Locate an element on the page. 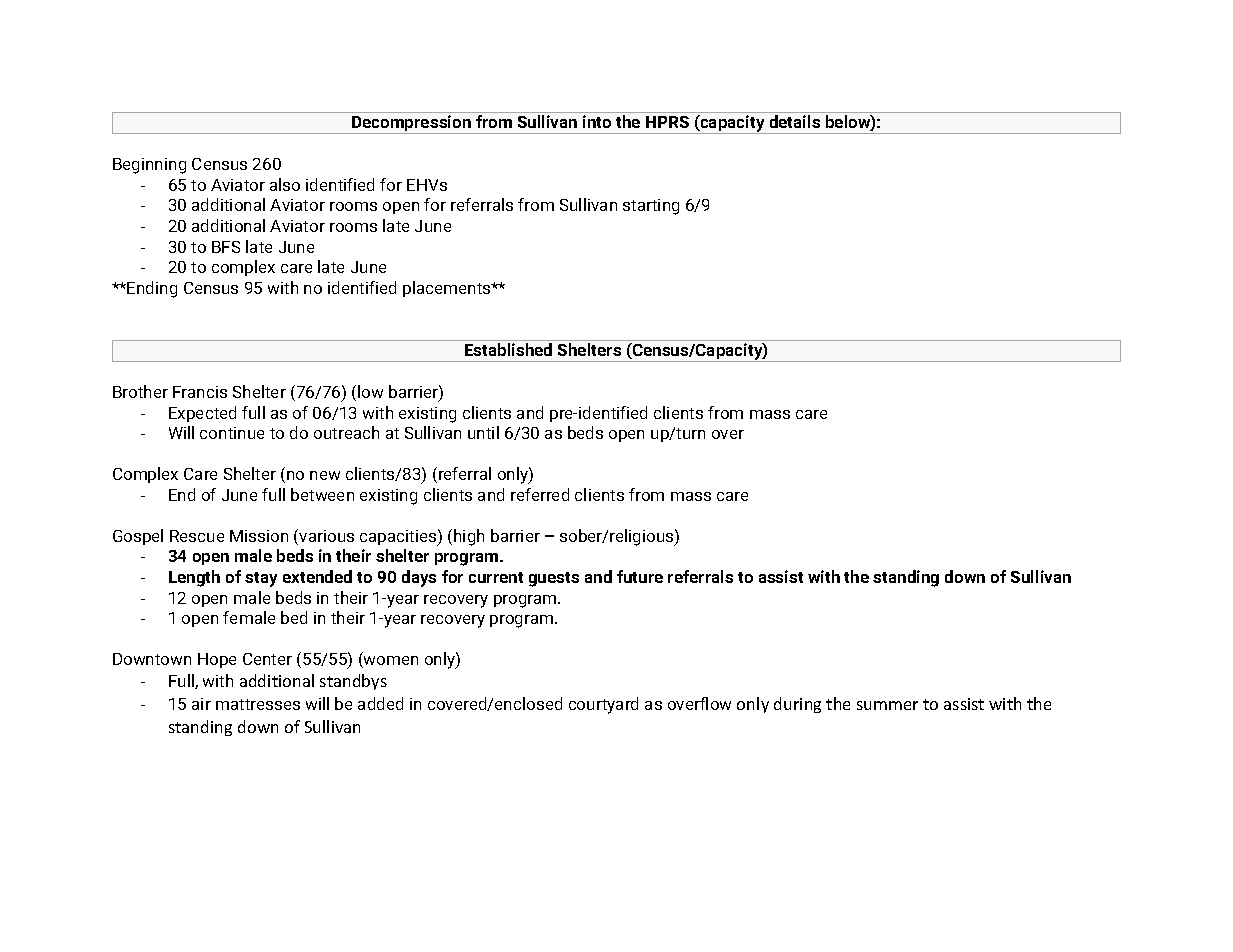  placements is located at coordinates (448, 289).
